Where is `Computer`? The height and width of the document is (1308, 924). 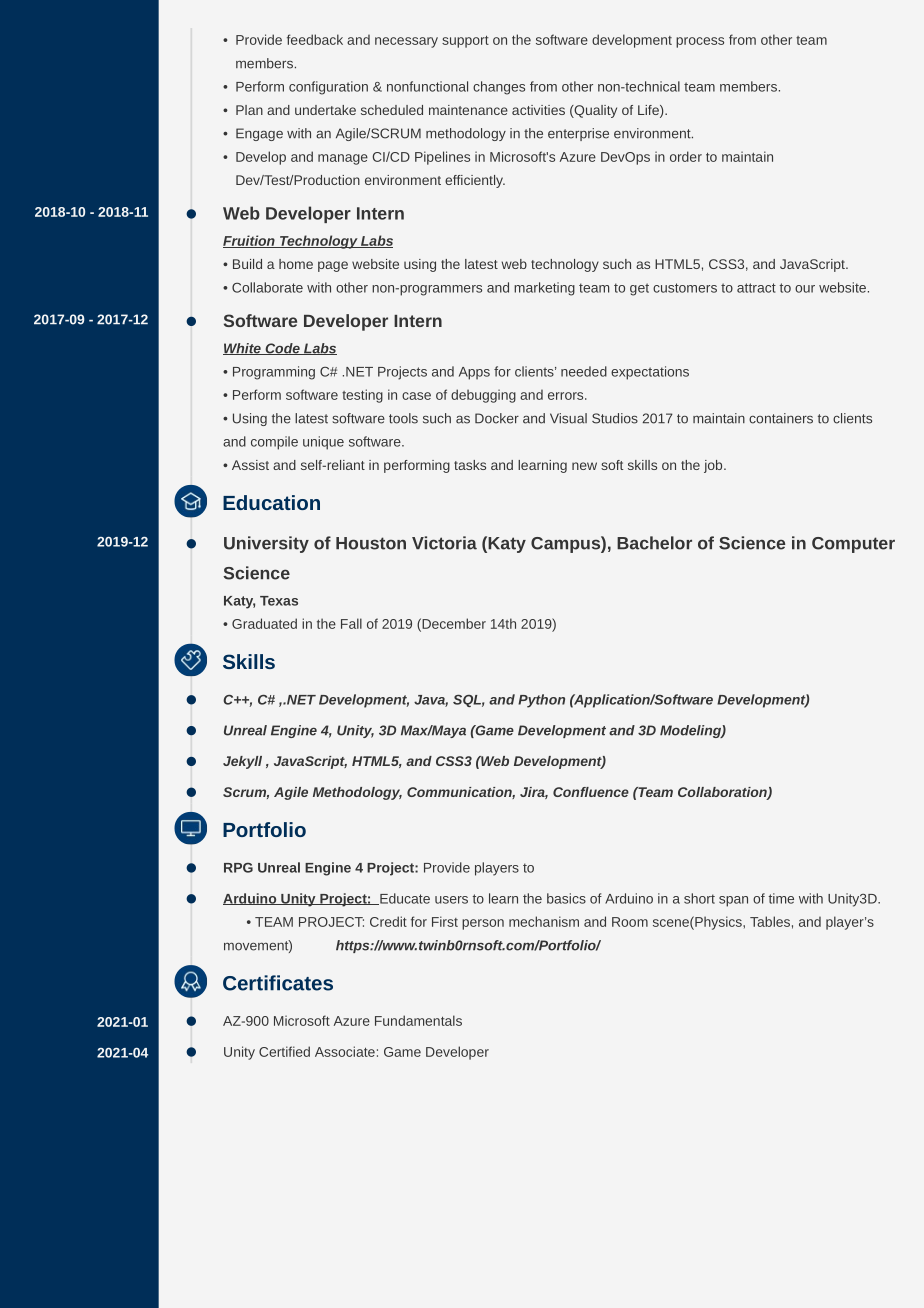 Computer is located at coordinates (853, 545).
